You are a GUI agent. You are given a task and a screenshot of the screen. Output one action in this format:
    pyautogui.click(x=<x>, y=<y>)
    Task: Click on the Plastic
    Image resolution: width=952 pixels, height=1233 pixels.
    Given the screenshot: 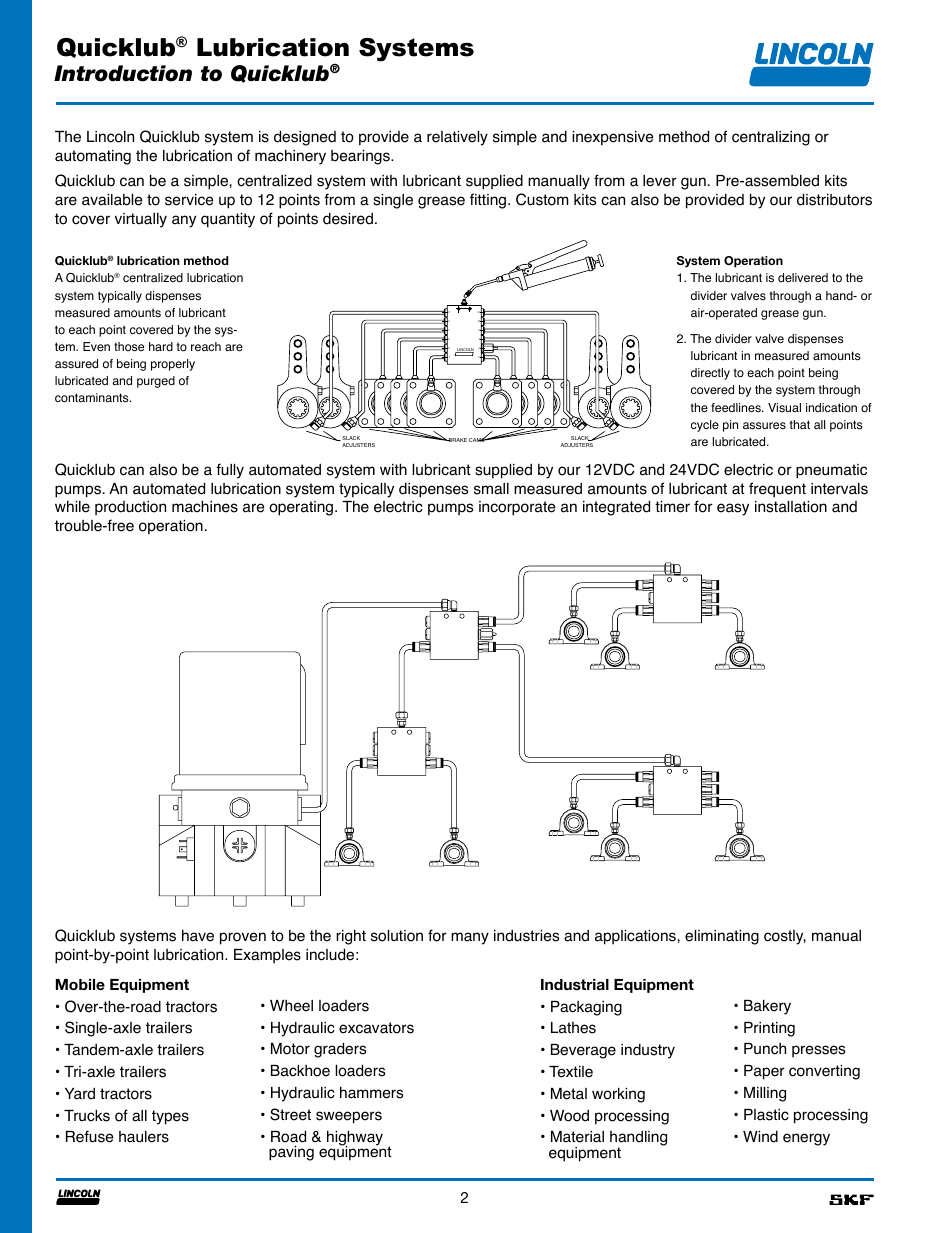 What is the action you would take?
    pyautogui.click(x=766, y=1115)
